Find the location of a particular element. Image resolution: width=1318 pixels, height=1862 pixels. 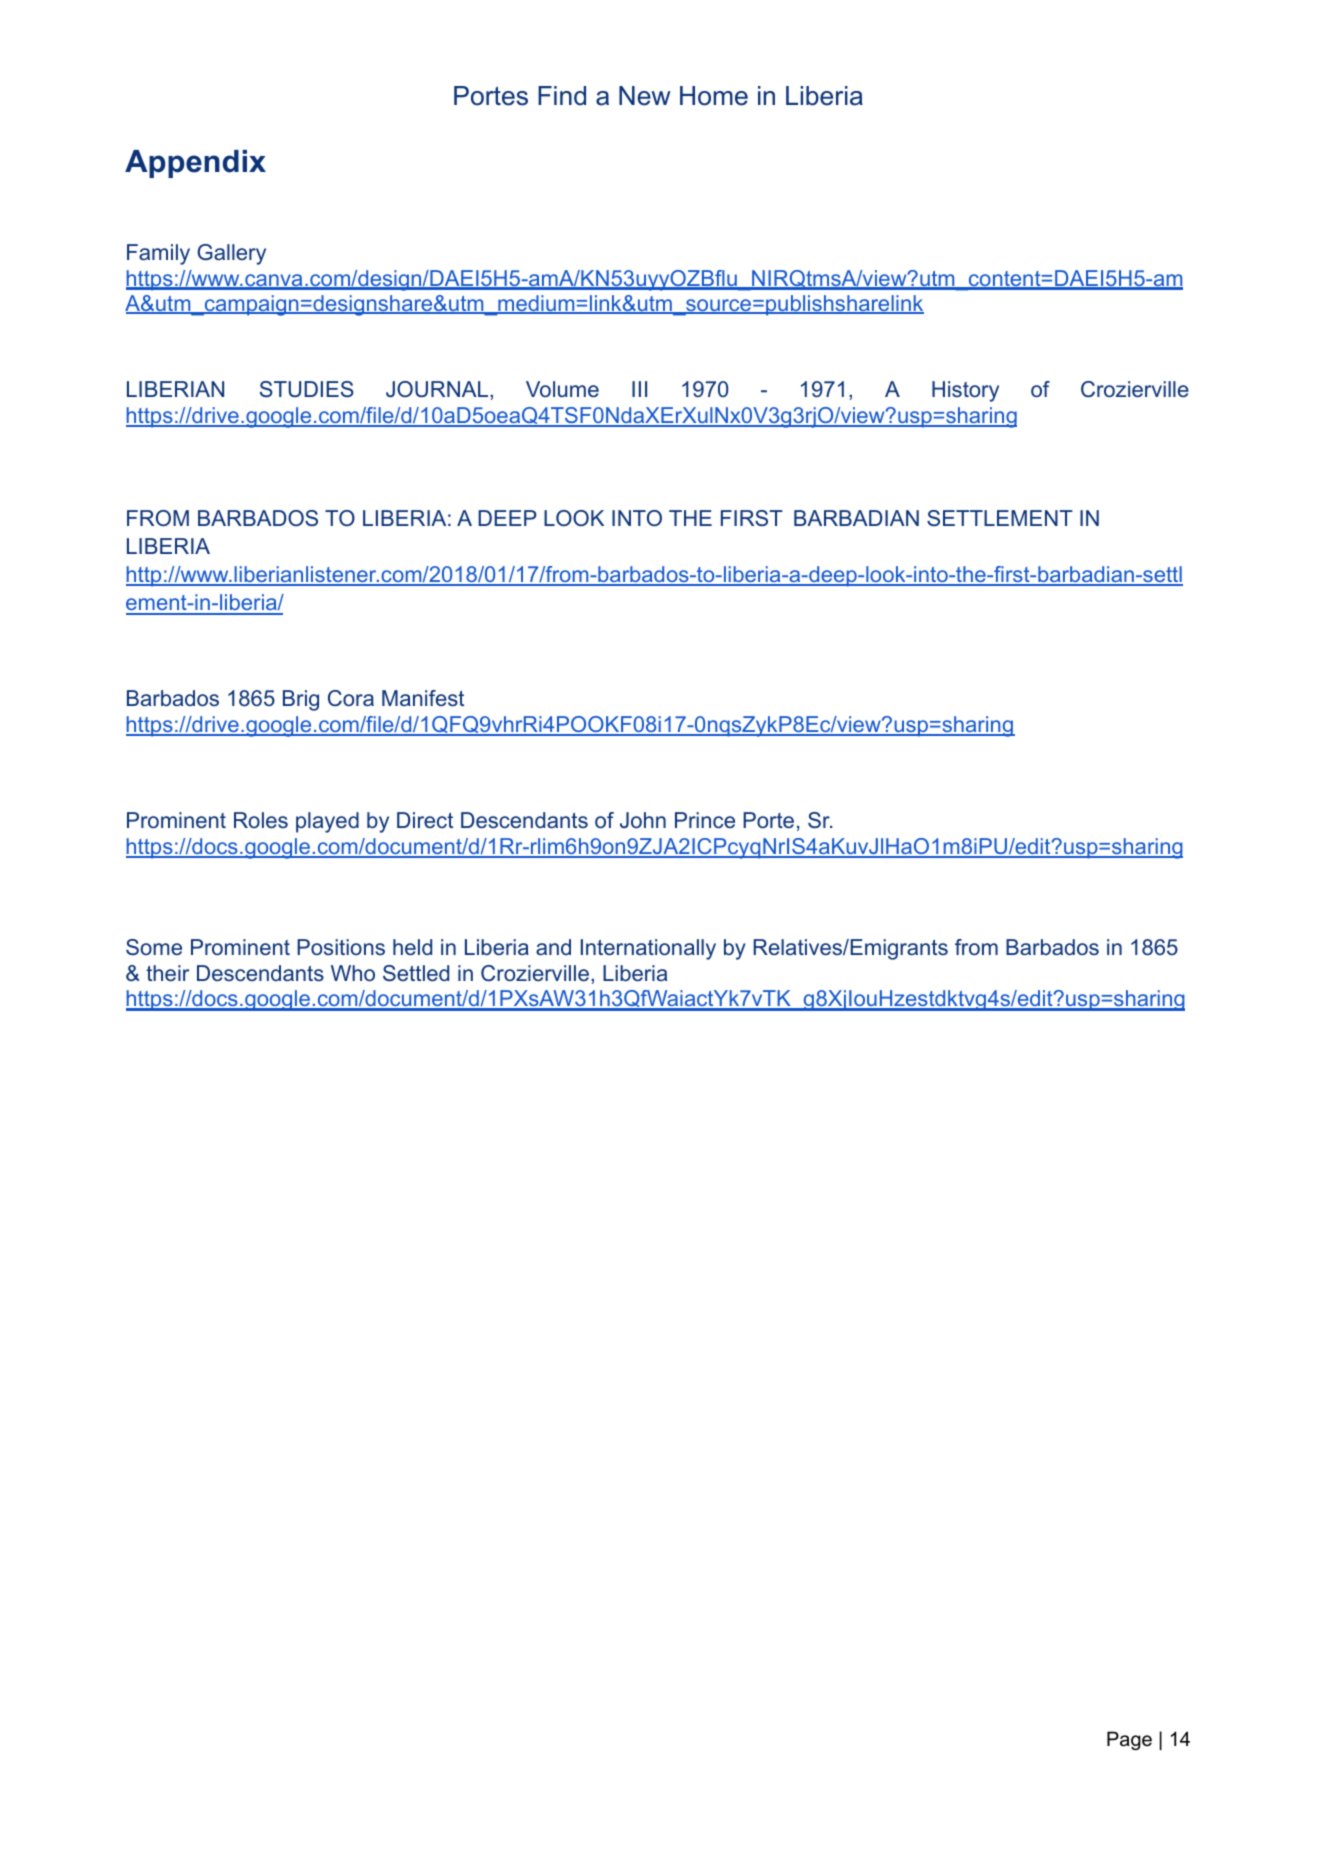

Appendix is located at coordinates (195, 164).
